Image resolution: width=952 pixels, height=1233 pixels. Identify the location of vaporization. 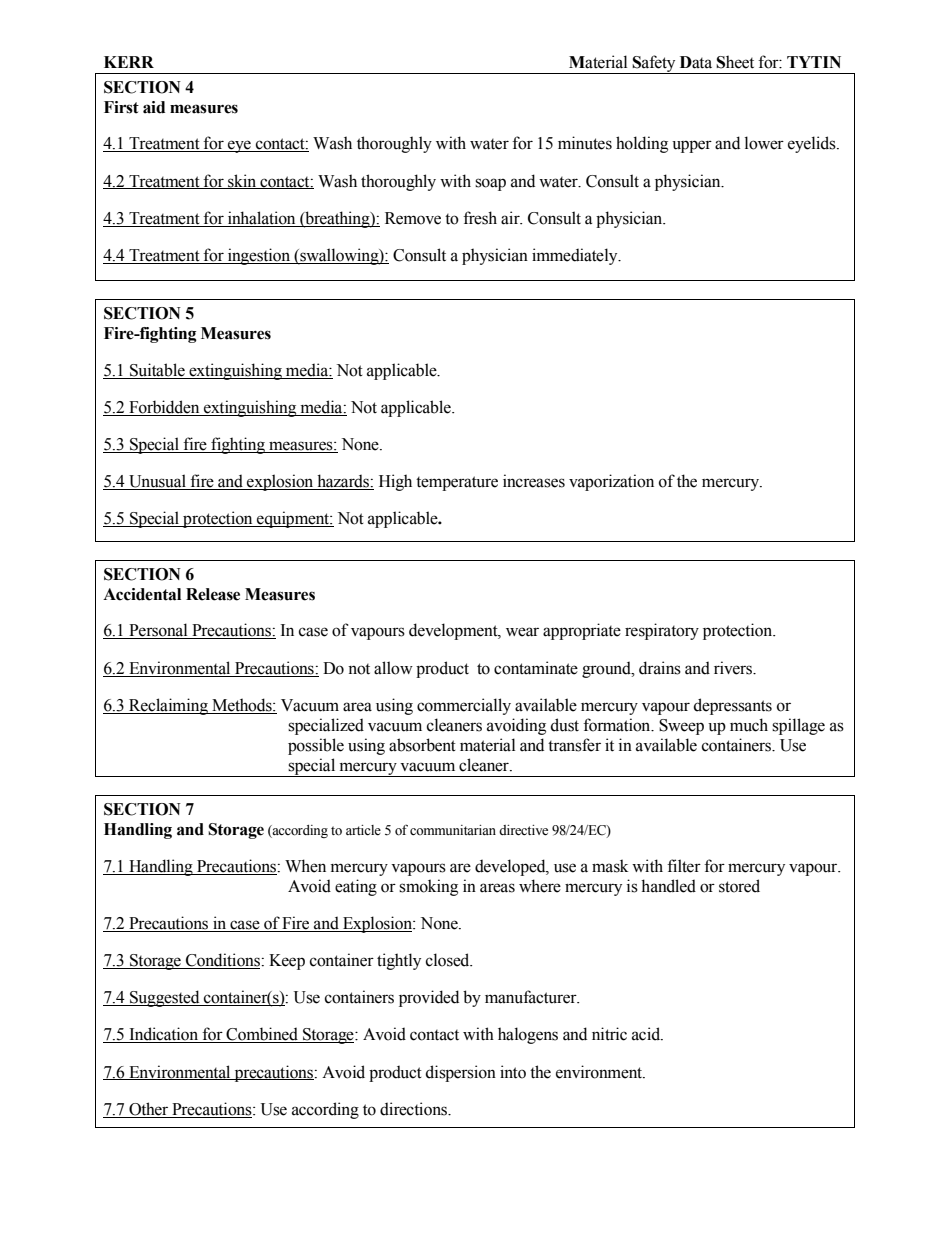
(611, 482).
